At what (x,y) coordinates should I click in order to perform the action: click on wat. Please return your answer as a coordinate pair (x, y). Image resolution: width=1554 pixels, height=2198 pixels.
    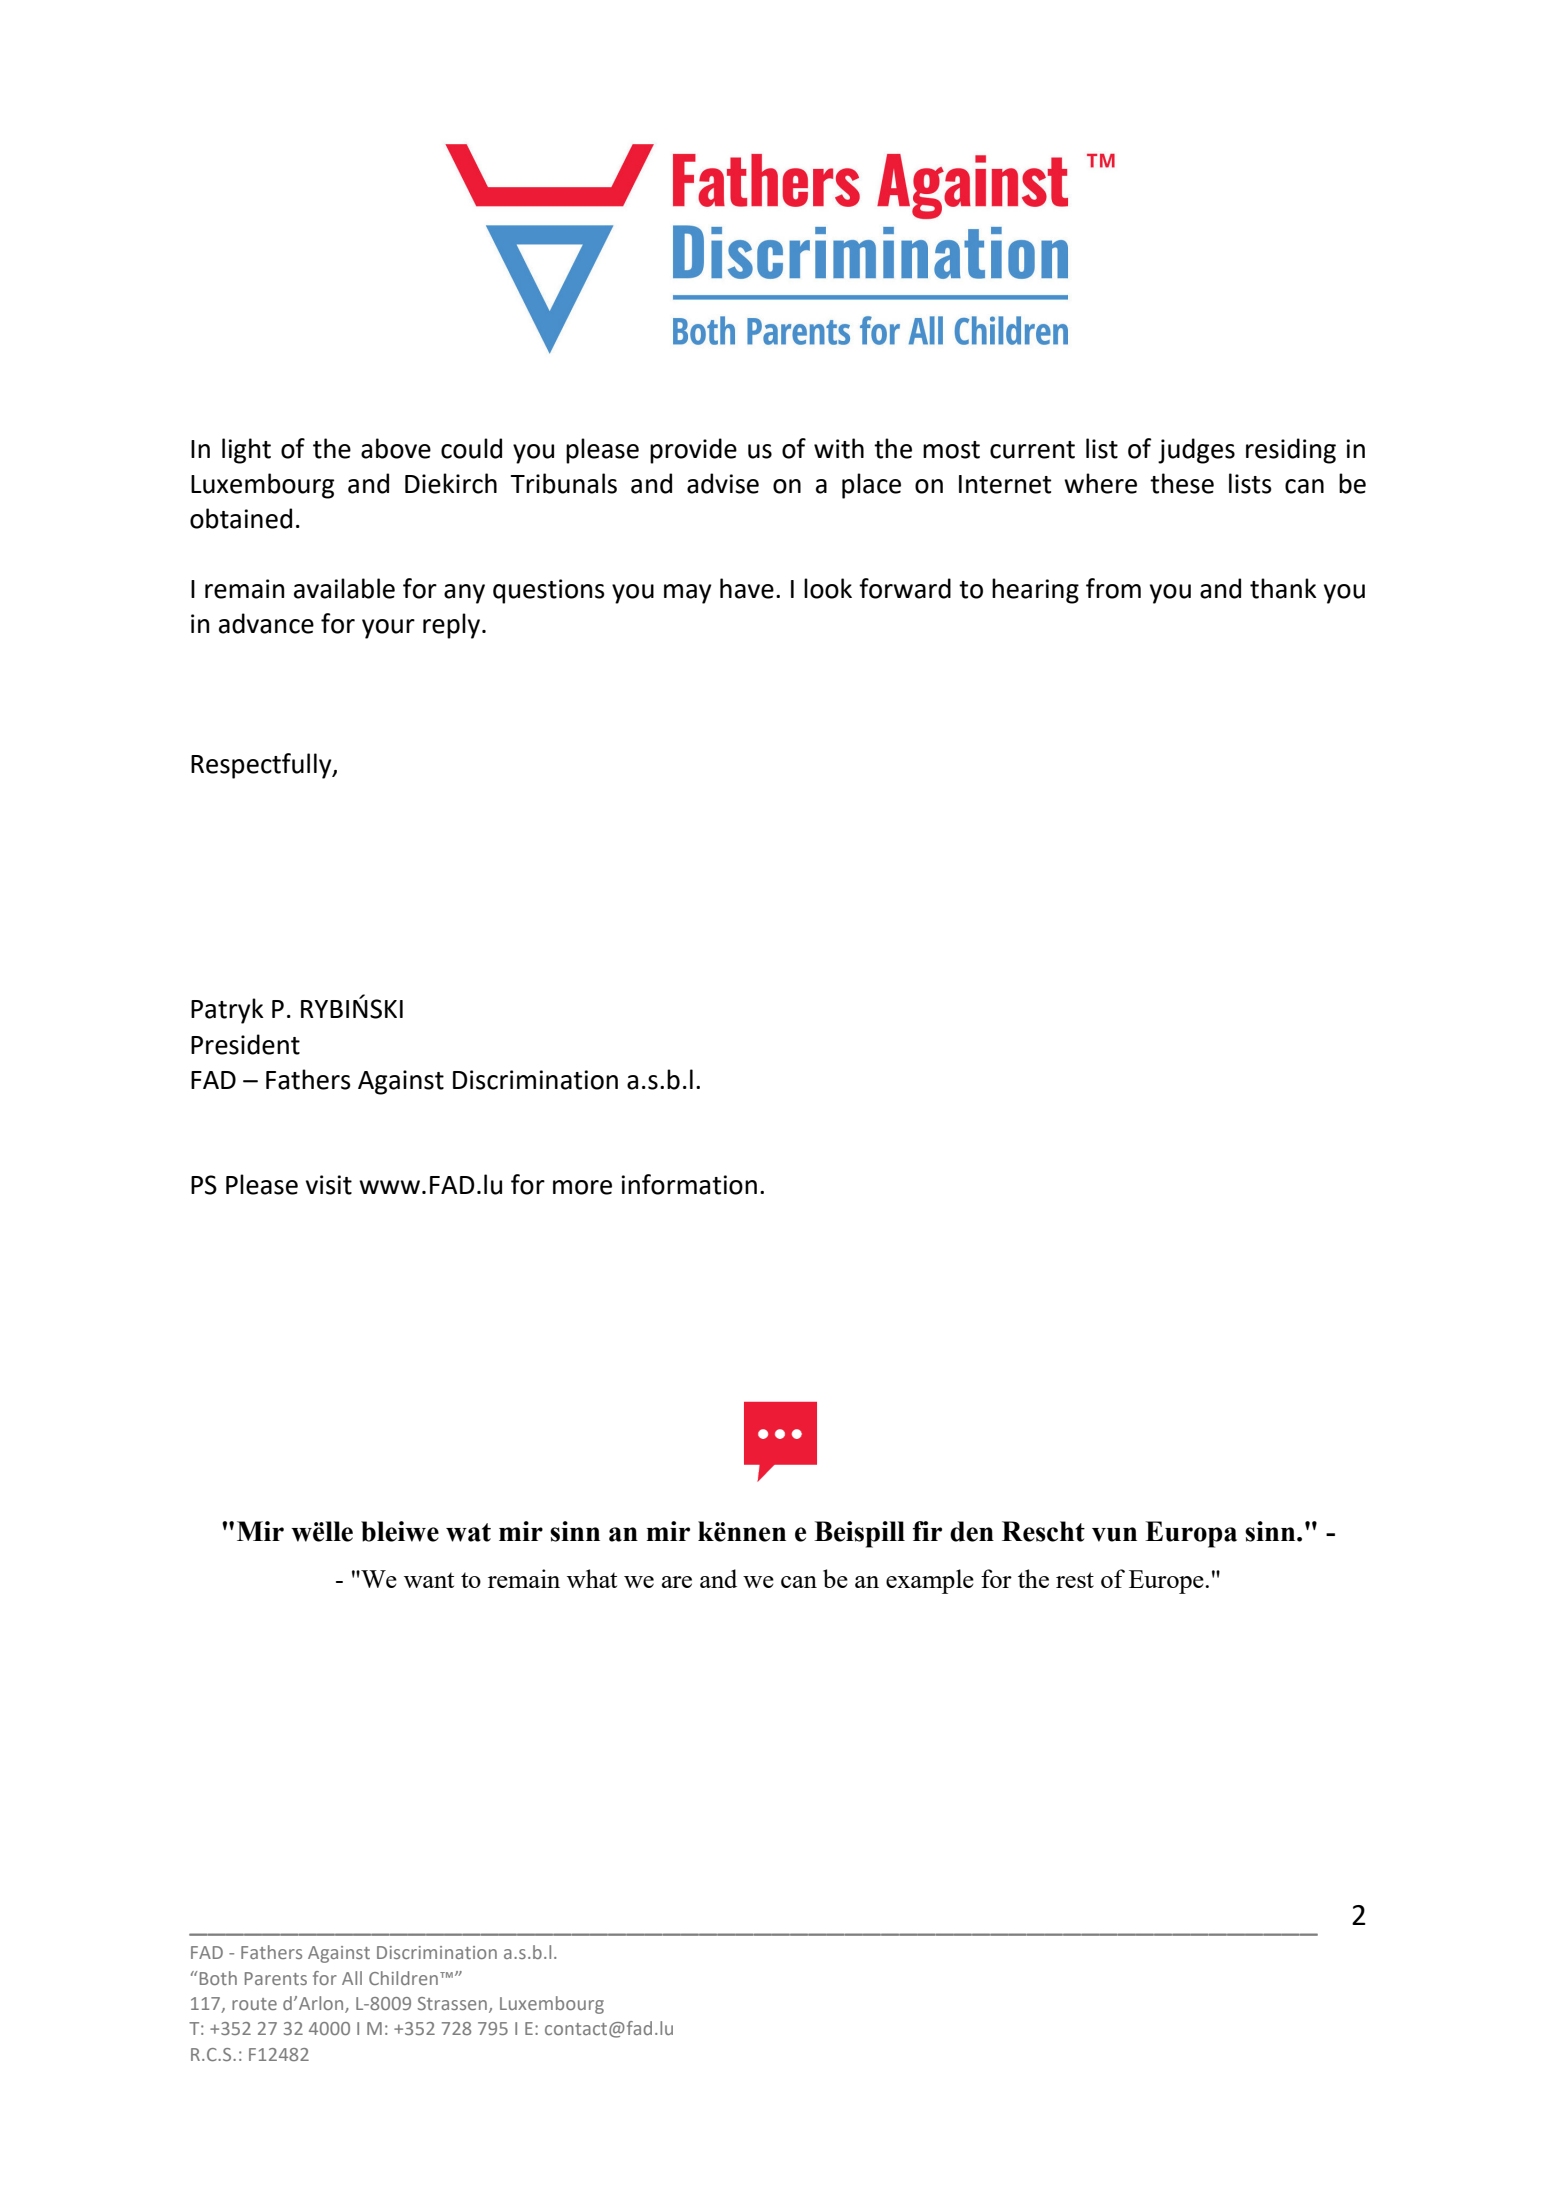
    Looking at the image, I should click on (468, 1532).
